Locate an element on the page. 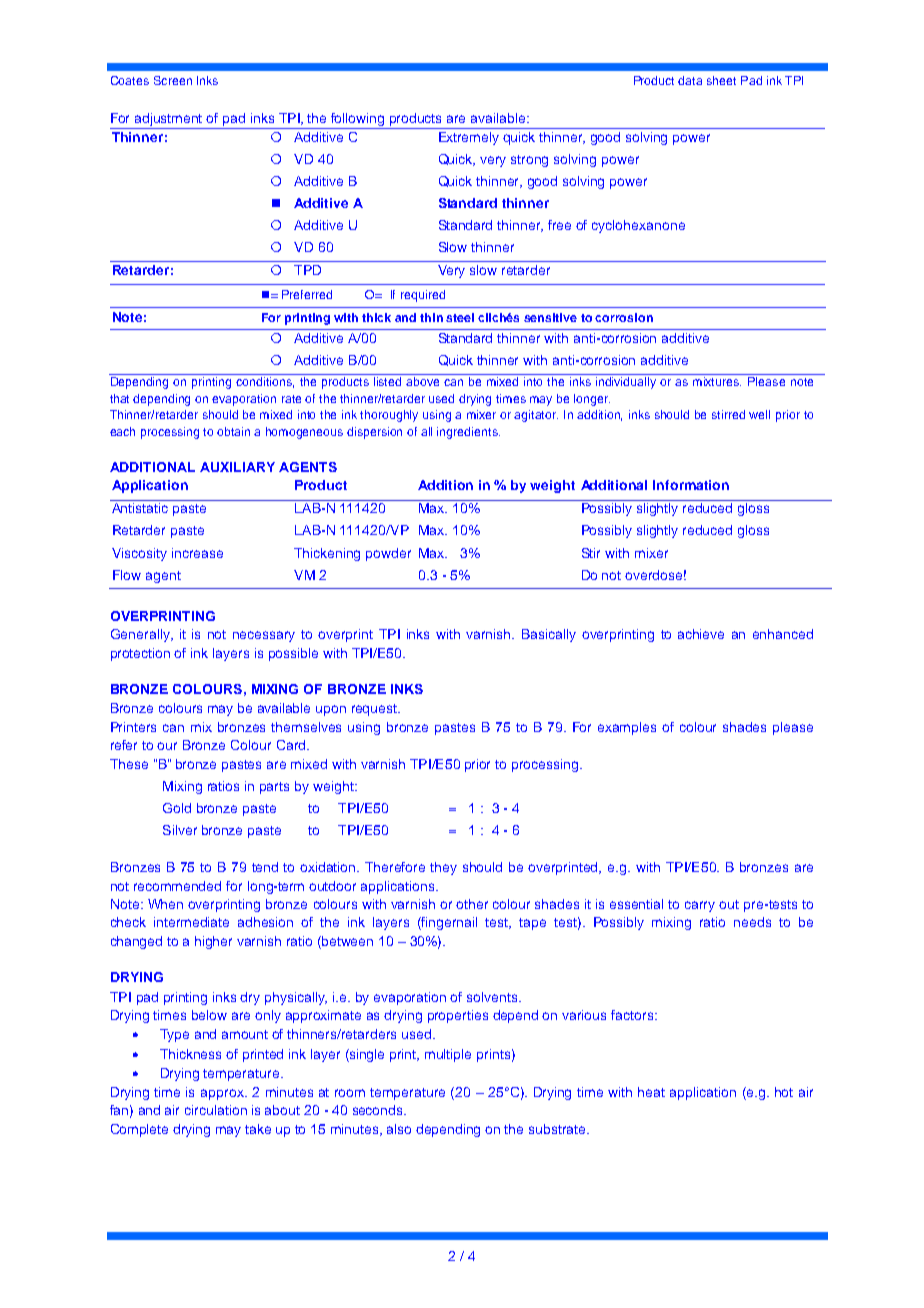 Image resolution: width=924 pixels, height=1308 pixels. adjustment is located at coordinates (169, 121).
